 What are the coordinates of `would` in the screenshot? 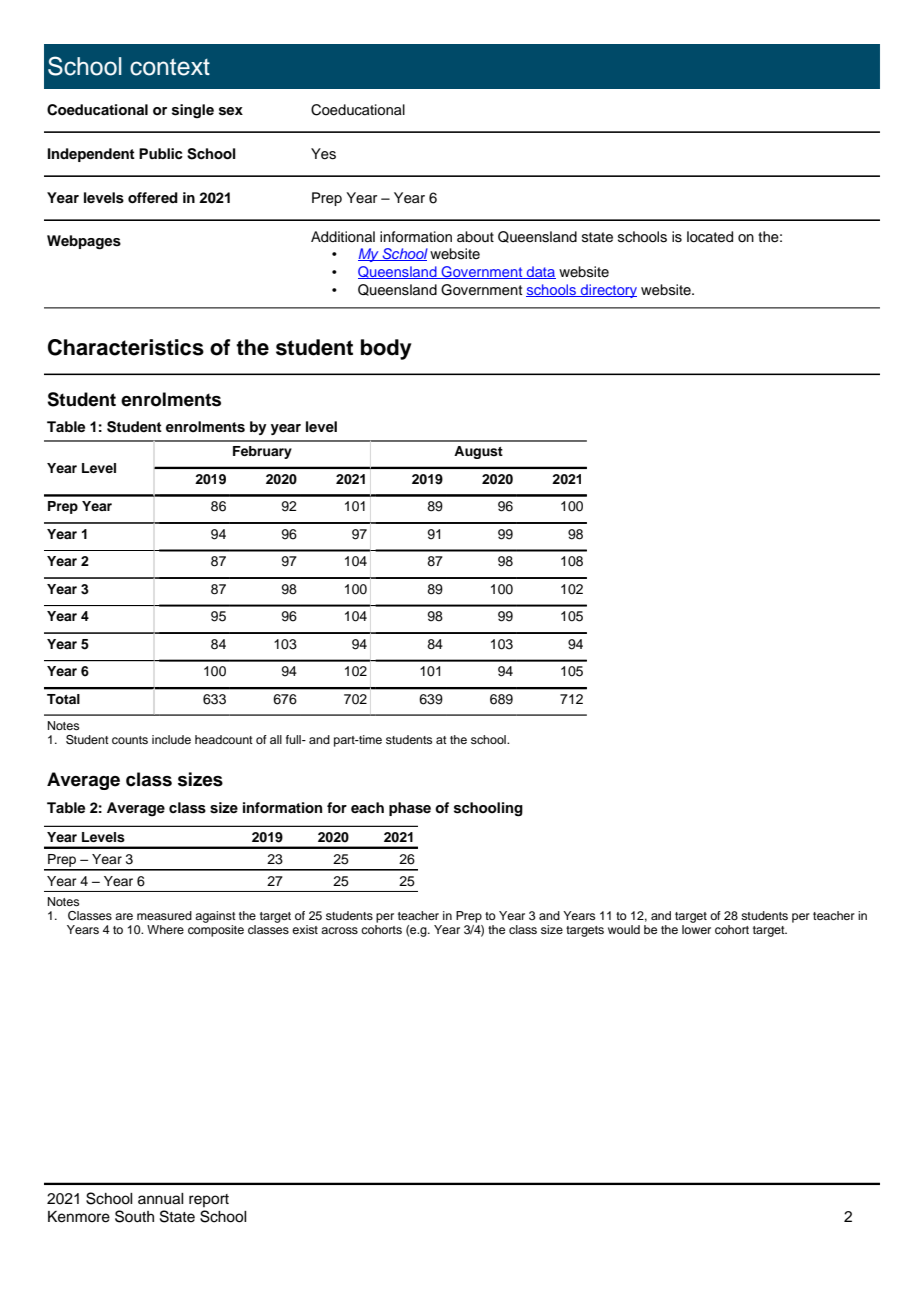 It's located at (624, 929).
